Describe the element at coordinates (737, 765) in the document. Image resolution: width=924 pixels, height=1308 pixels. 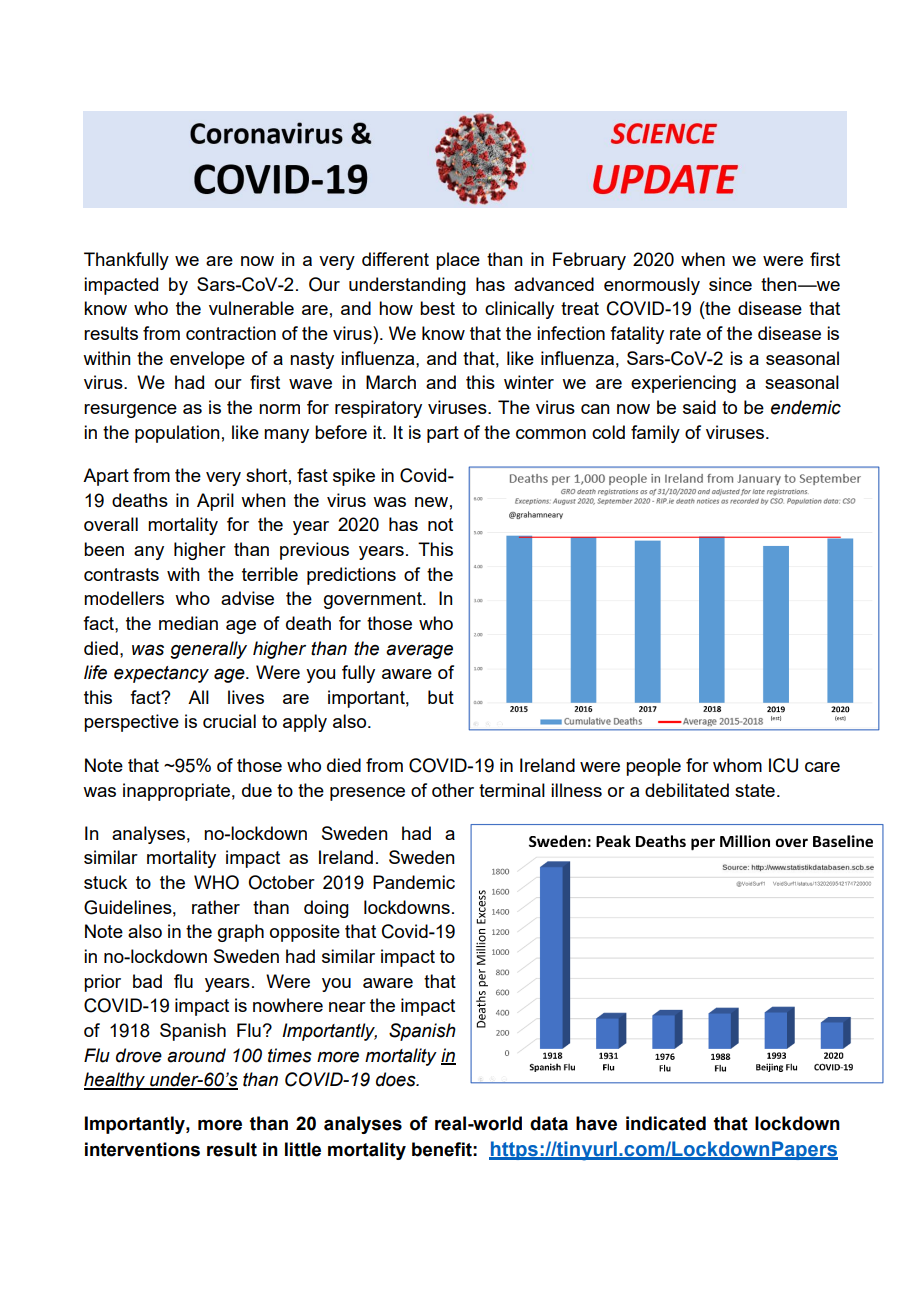
I see `whom` at that location.
